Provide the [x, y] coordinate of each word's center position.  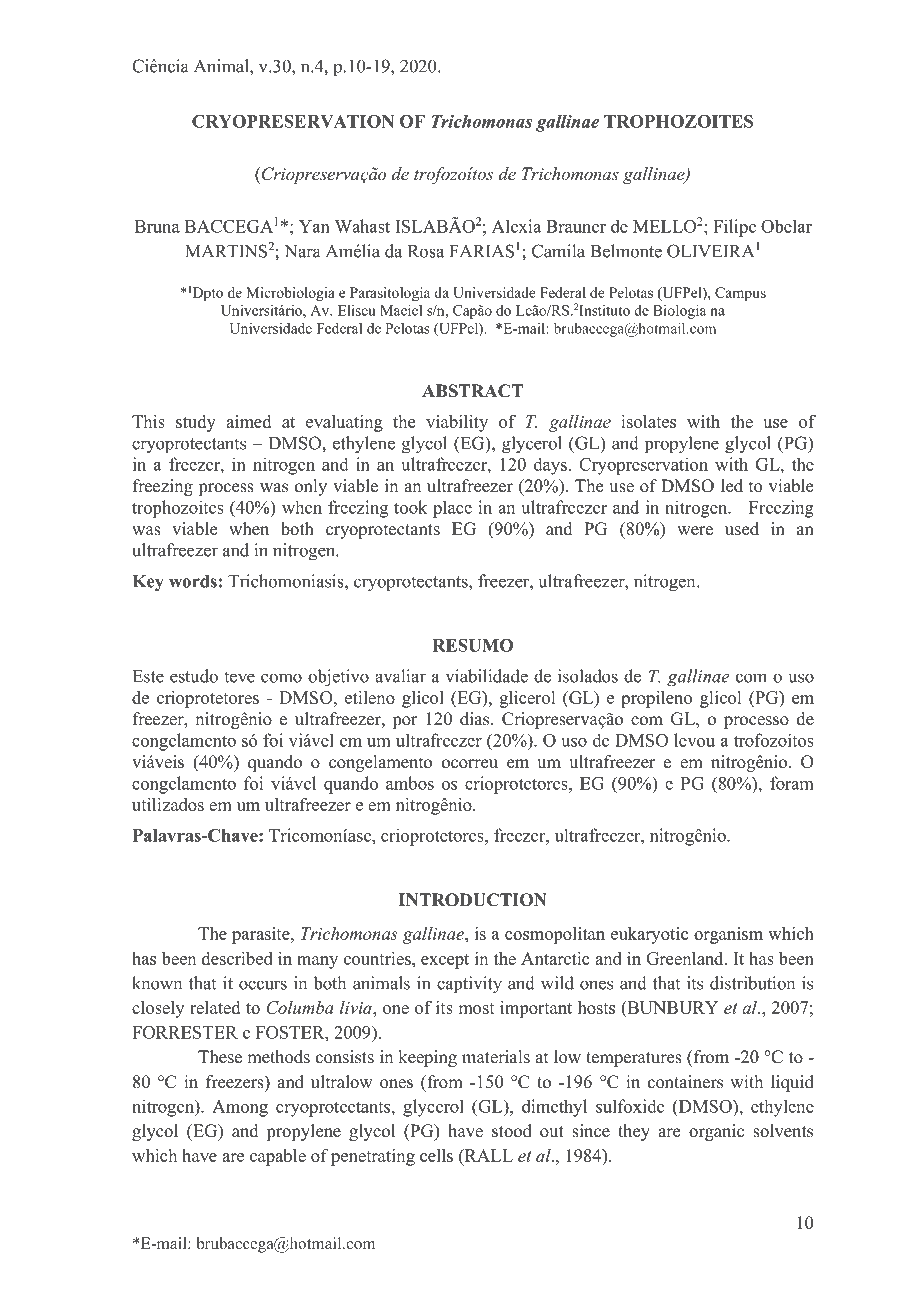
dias [476, 719]
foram [792, 783]
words [193, 581]
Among [240, 1108]
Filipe [734, 228]
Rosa [426, 251]
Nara [302, 251]
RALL [487, 1155]
